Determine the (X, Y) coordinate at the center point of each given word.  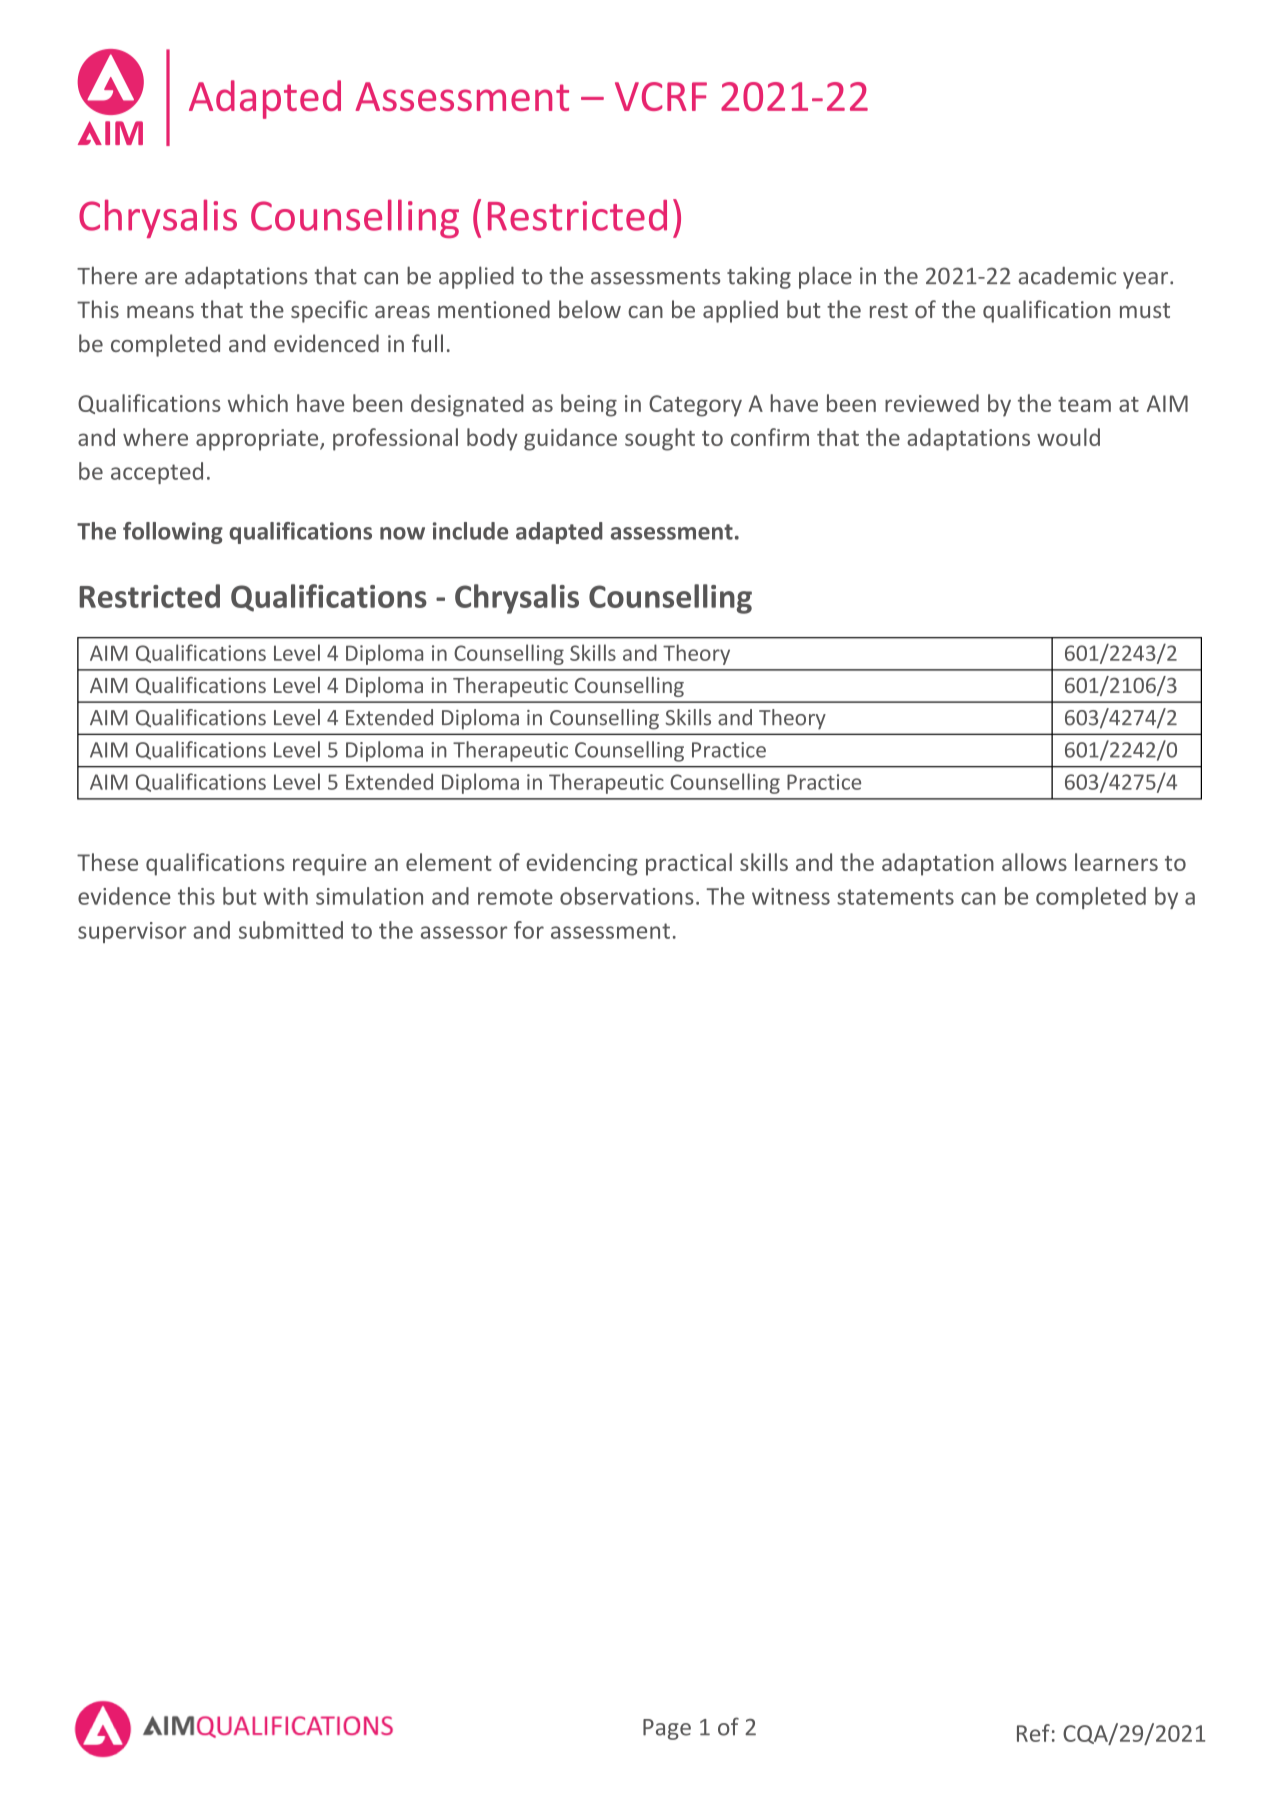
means (160, 312)
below (590, 309)
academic (1067, 275)
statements (895, 897)
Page (667, 1729)
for (529, 930)
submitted (291, 930)
